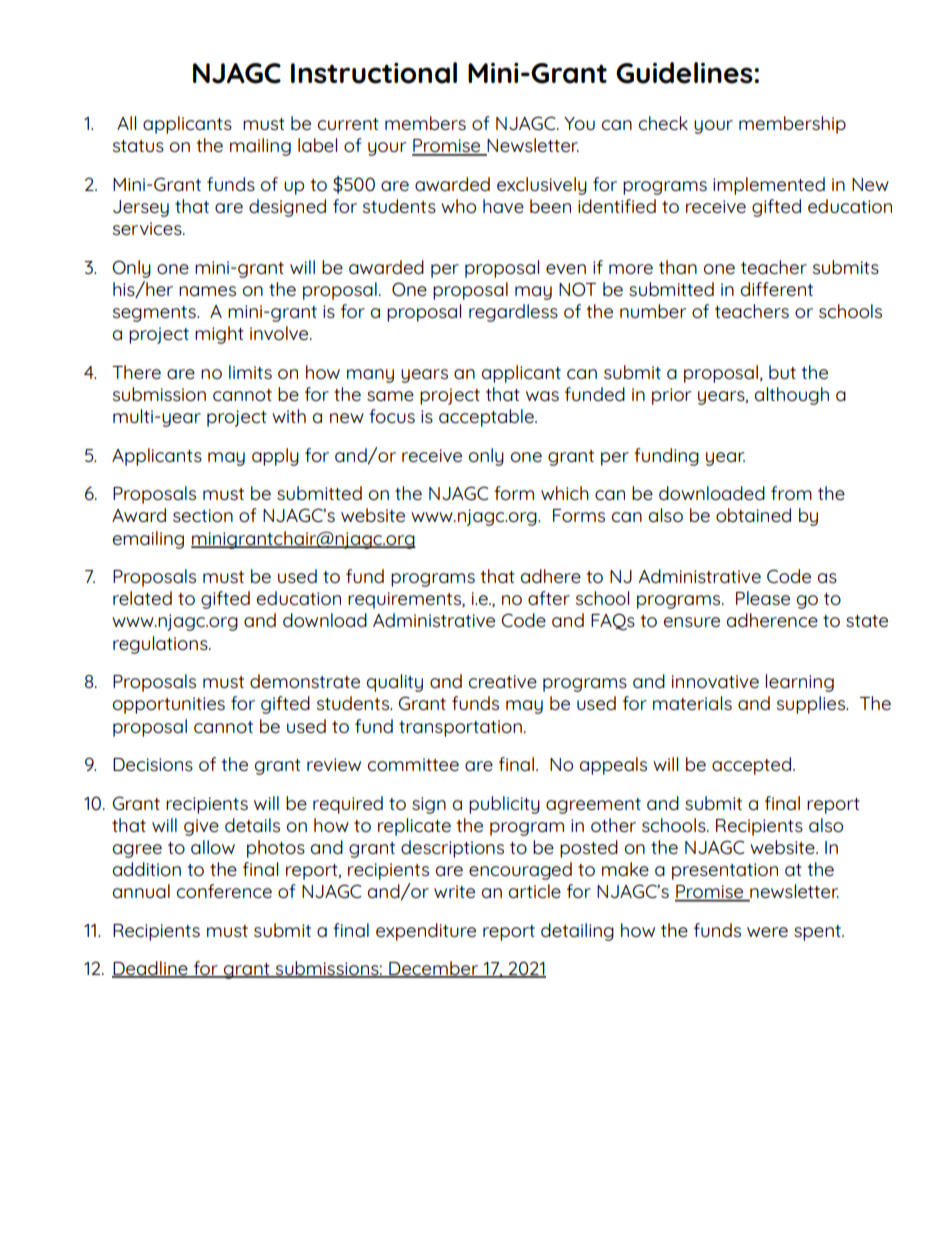  I want to click on conference, so click(224, 891).
